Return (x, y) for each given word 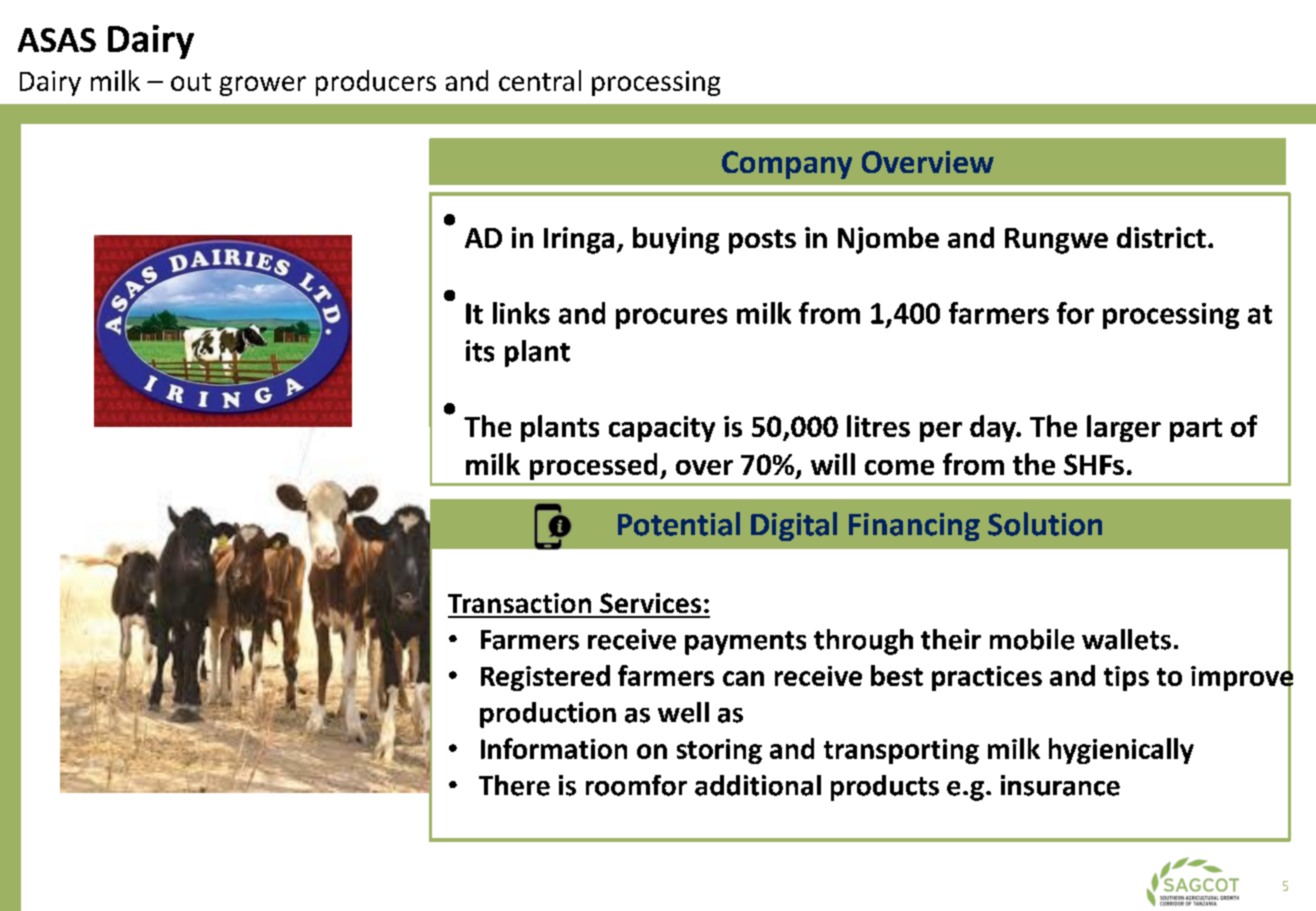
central (540, 80)
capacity (662, 429)
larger (1124, 428)
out (191, 82)
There (514, 785)
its (480, 351)
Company (787, 165)
